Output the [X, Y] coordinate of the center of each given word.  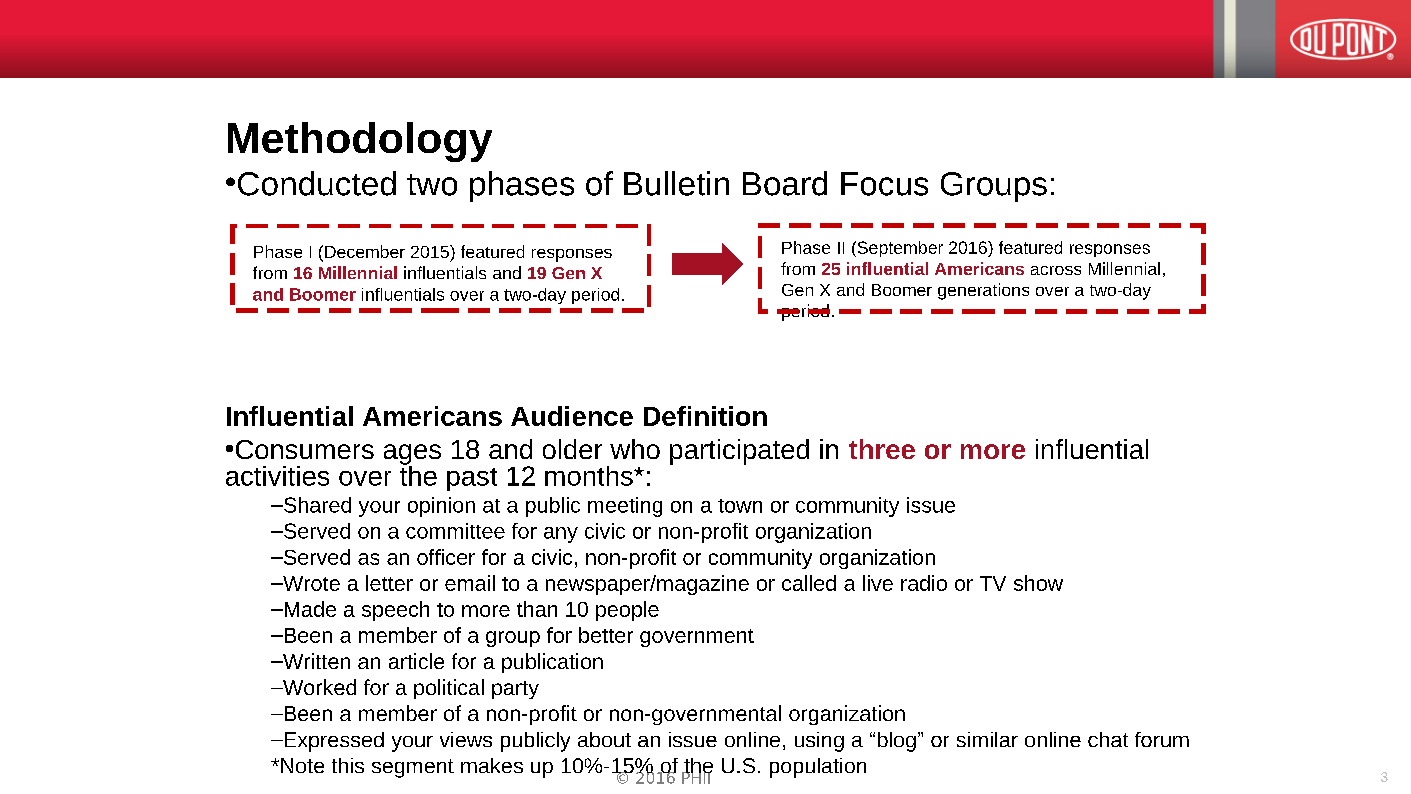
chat [1108, 739]
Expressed [333, 742]
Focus [884, 184]
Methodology [360, 142]
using [819, 742]
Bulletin [676, 183]
